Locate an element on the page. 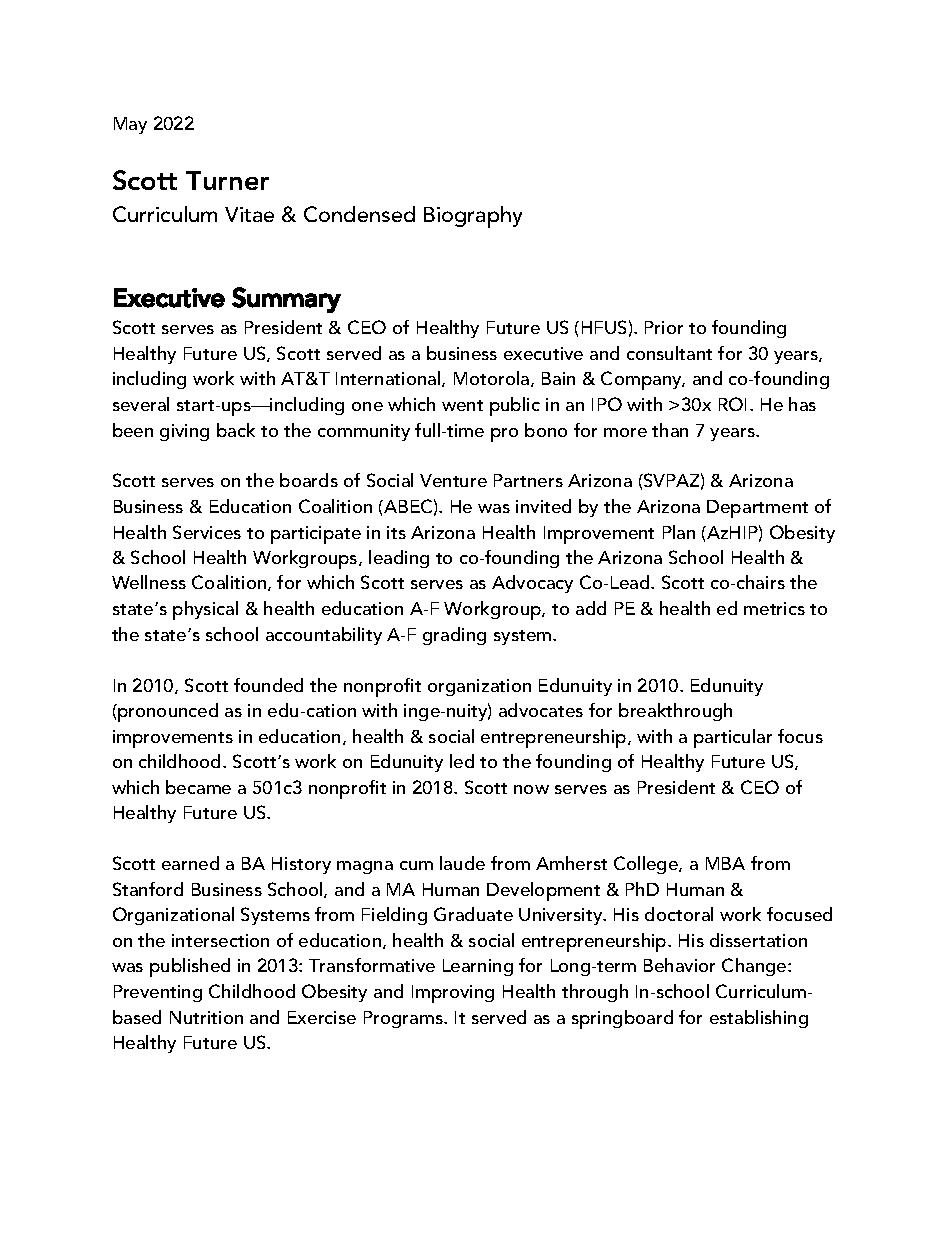 Image resolution: width=952 pixels, height=1233 pixels. Advocacy is located at coordinates (532, 584).
